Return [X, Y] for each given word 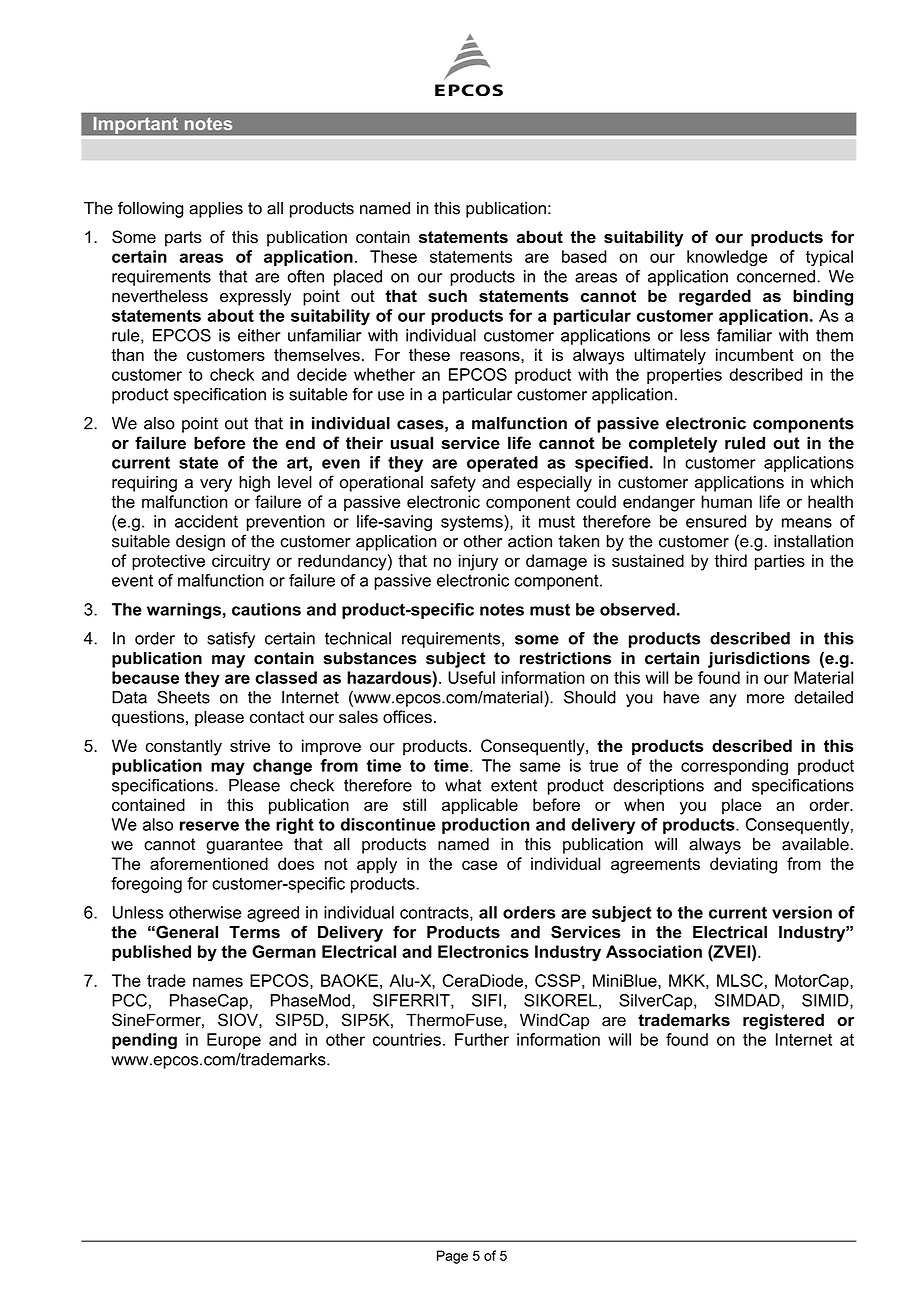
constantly [183, 747]
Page [452, 1257]
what [463, 785]
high [254, 484]
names [218, 982]
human [726, 501]
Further [482, 1039]
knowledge [727, 258]
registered [783, 1021]
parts [183, 239]
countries [407, 1039]
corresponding [734, 767]
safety [453, 483]
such [447, 296]
